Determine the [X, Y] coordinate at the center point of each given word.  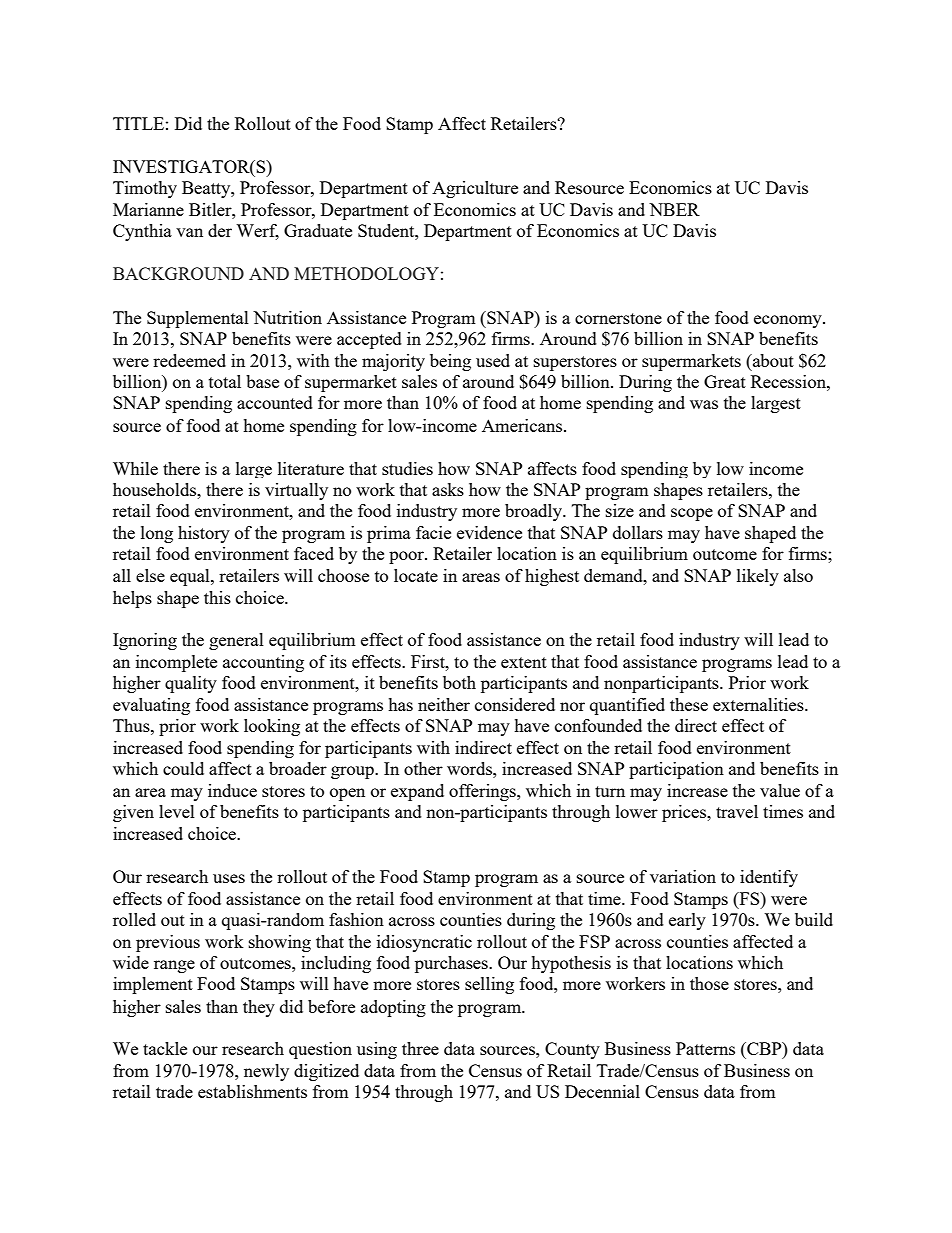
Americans [522, 425]
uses [229, 878]
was [704, 404]
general [236, 641]
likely [758, 577]
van [189, 232]
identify [769, 878]
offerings [483, 792]
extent [524, 662]
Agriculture [475, 189]
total [225, 381]
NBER [674, 209]
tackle [165, 1048]
